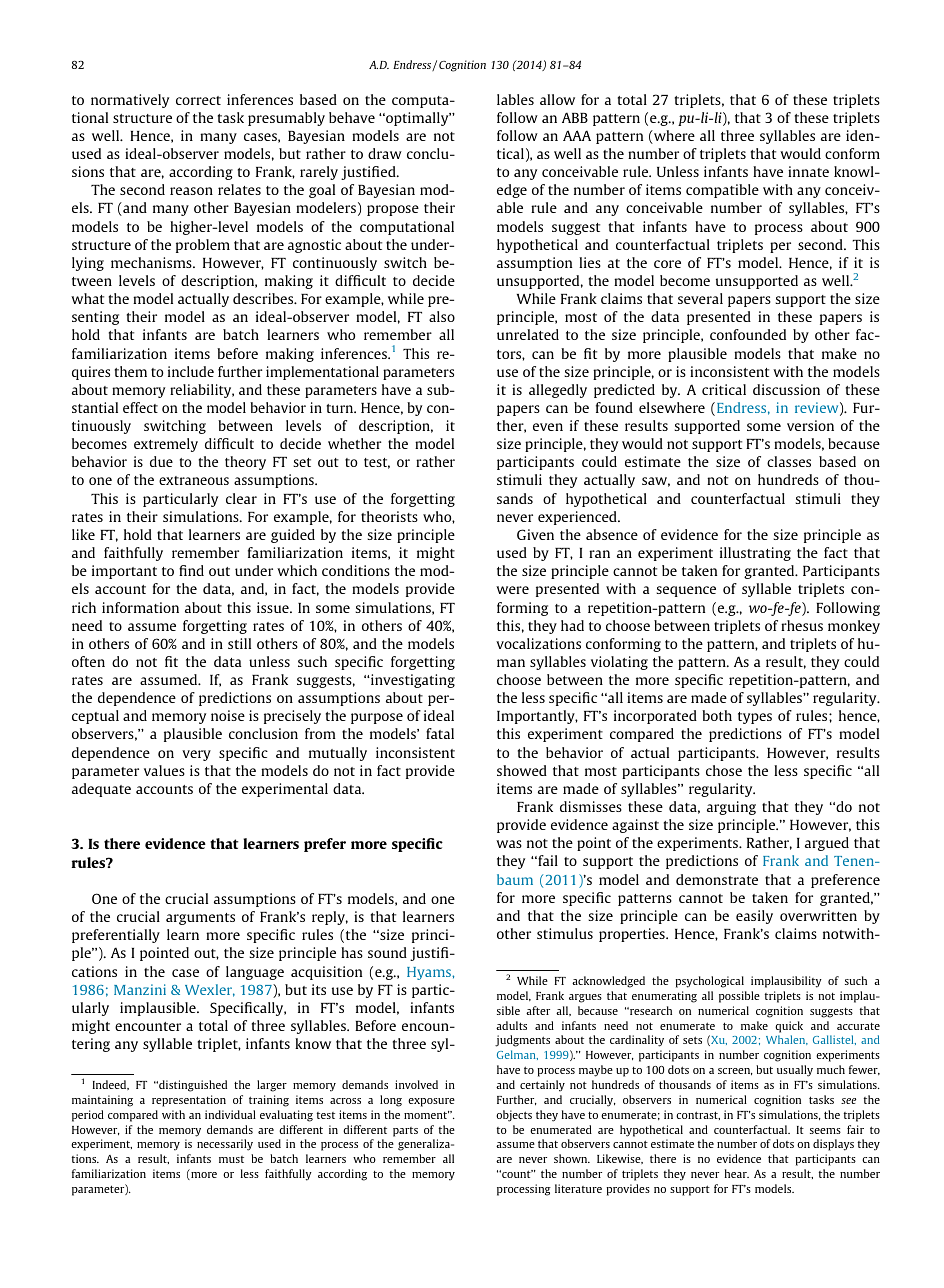 This page has width=944, height=1288. Describe the element at coordinates (225, 1145) in the page. I see `necessarily` at that location.
